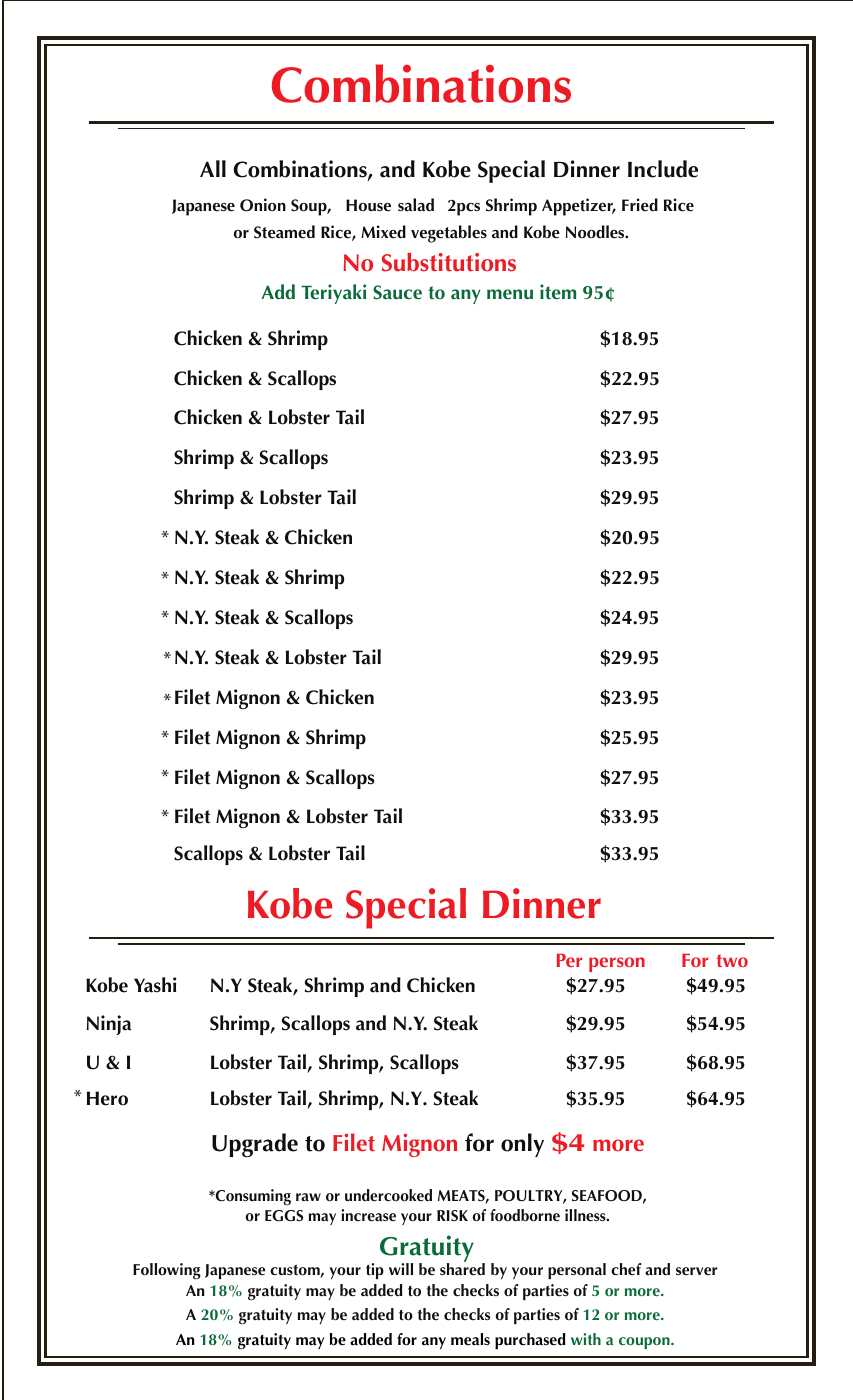  What do you see at coordinates (522, 1145) in the screenshot?
I see `only` at bounding box center [522, 1145].
